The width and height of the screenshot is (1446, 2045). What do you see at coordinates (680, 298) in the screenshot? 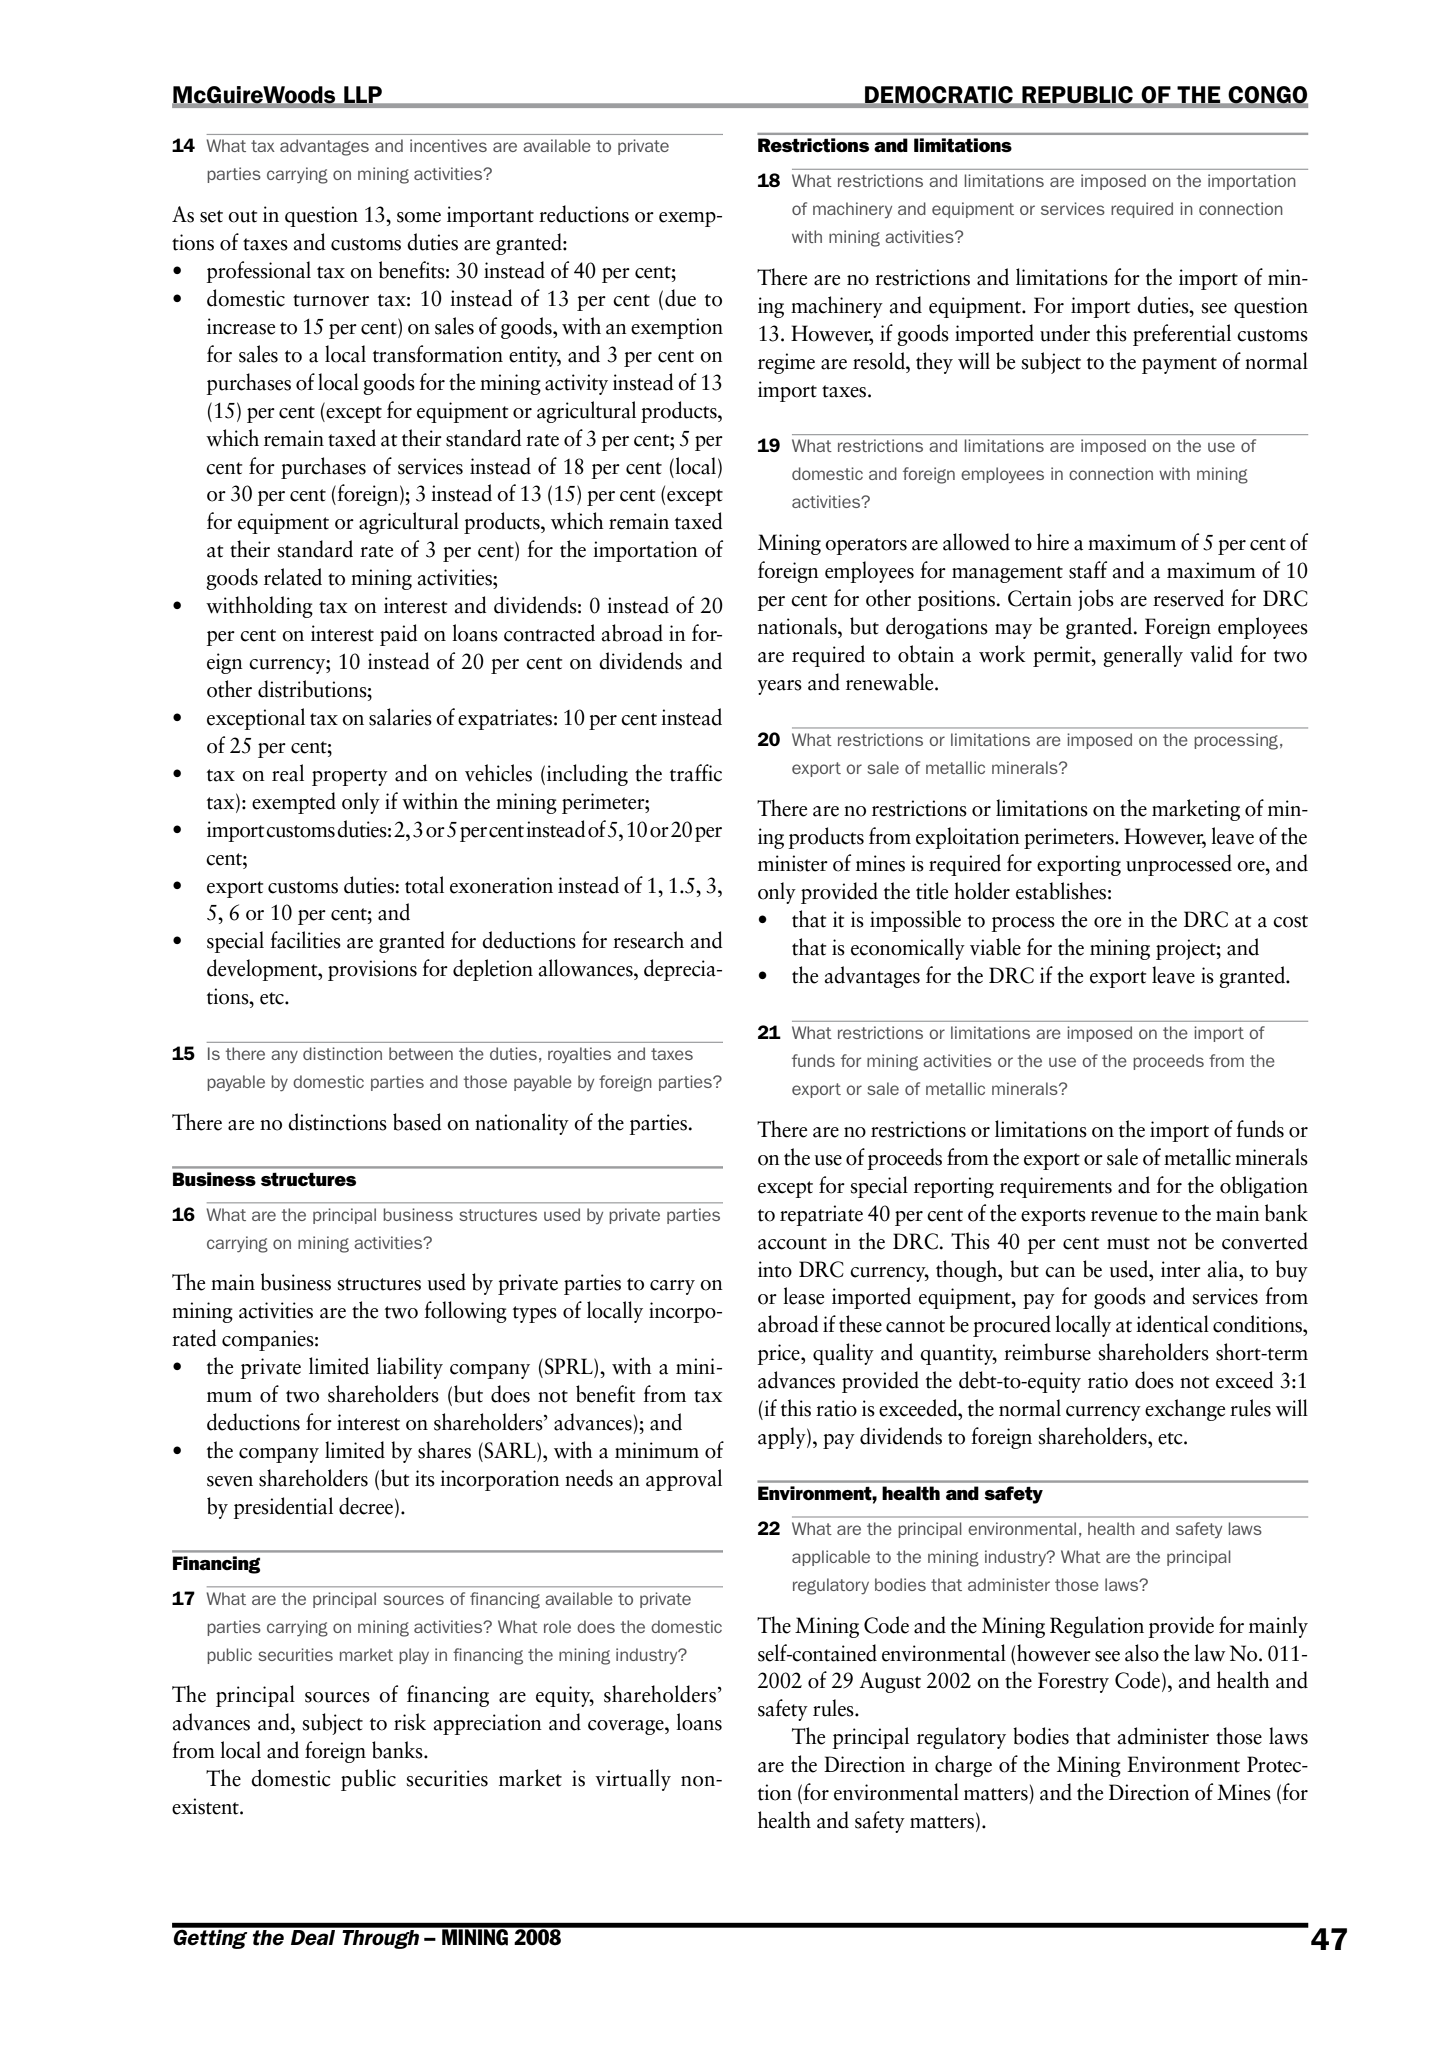
I see `due` at bounding box center [680, 298].
